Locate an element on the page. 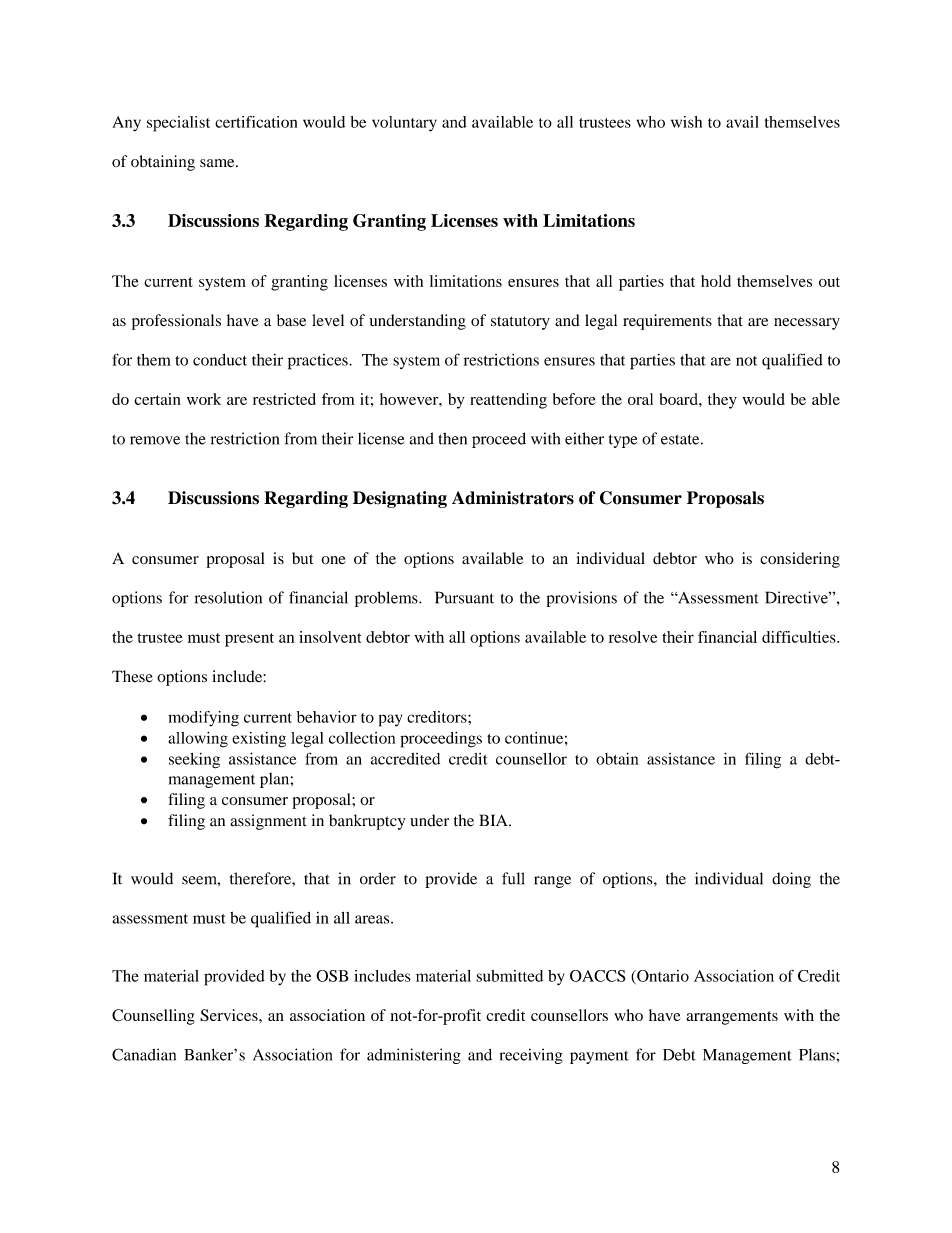  doing is located at coordinates (791, 880).
